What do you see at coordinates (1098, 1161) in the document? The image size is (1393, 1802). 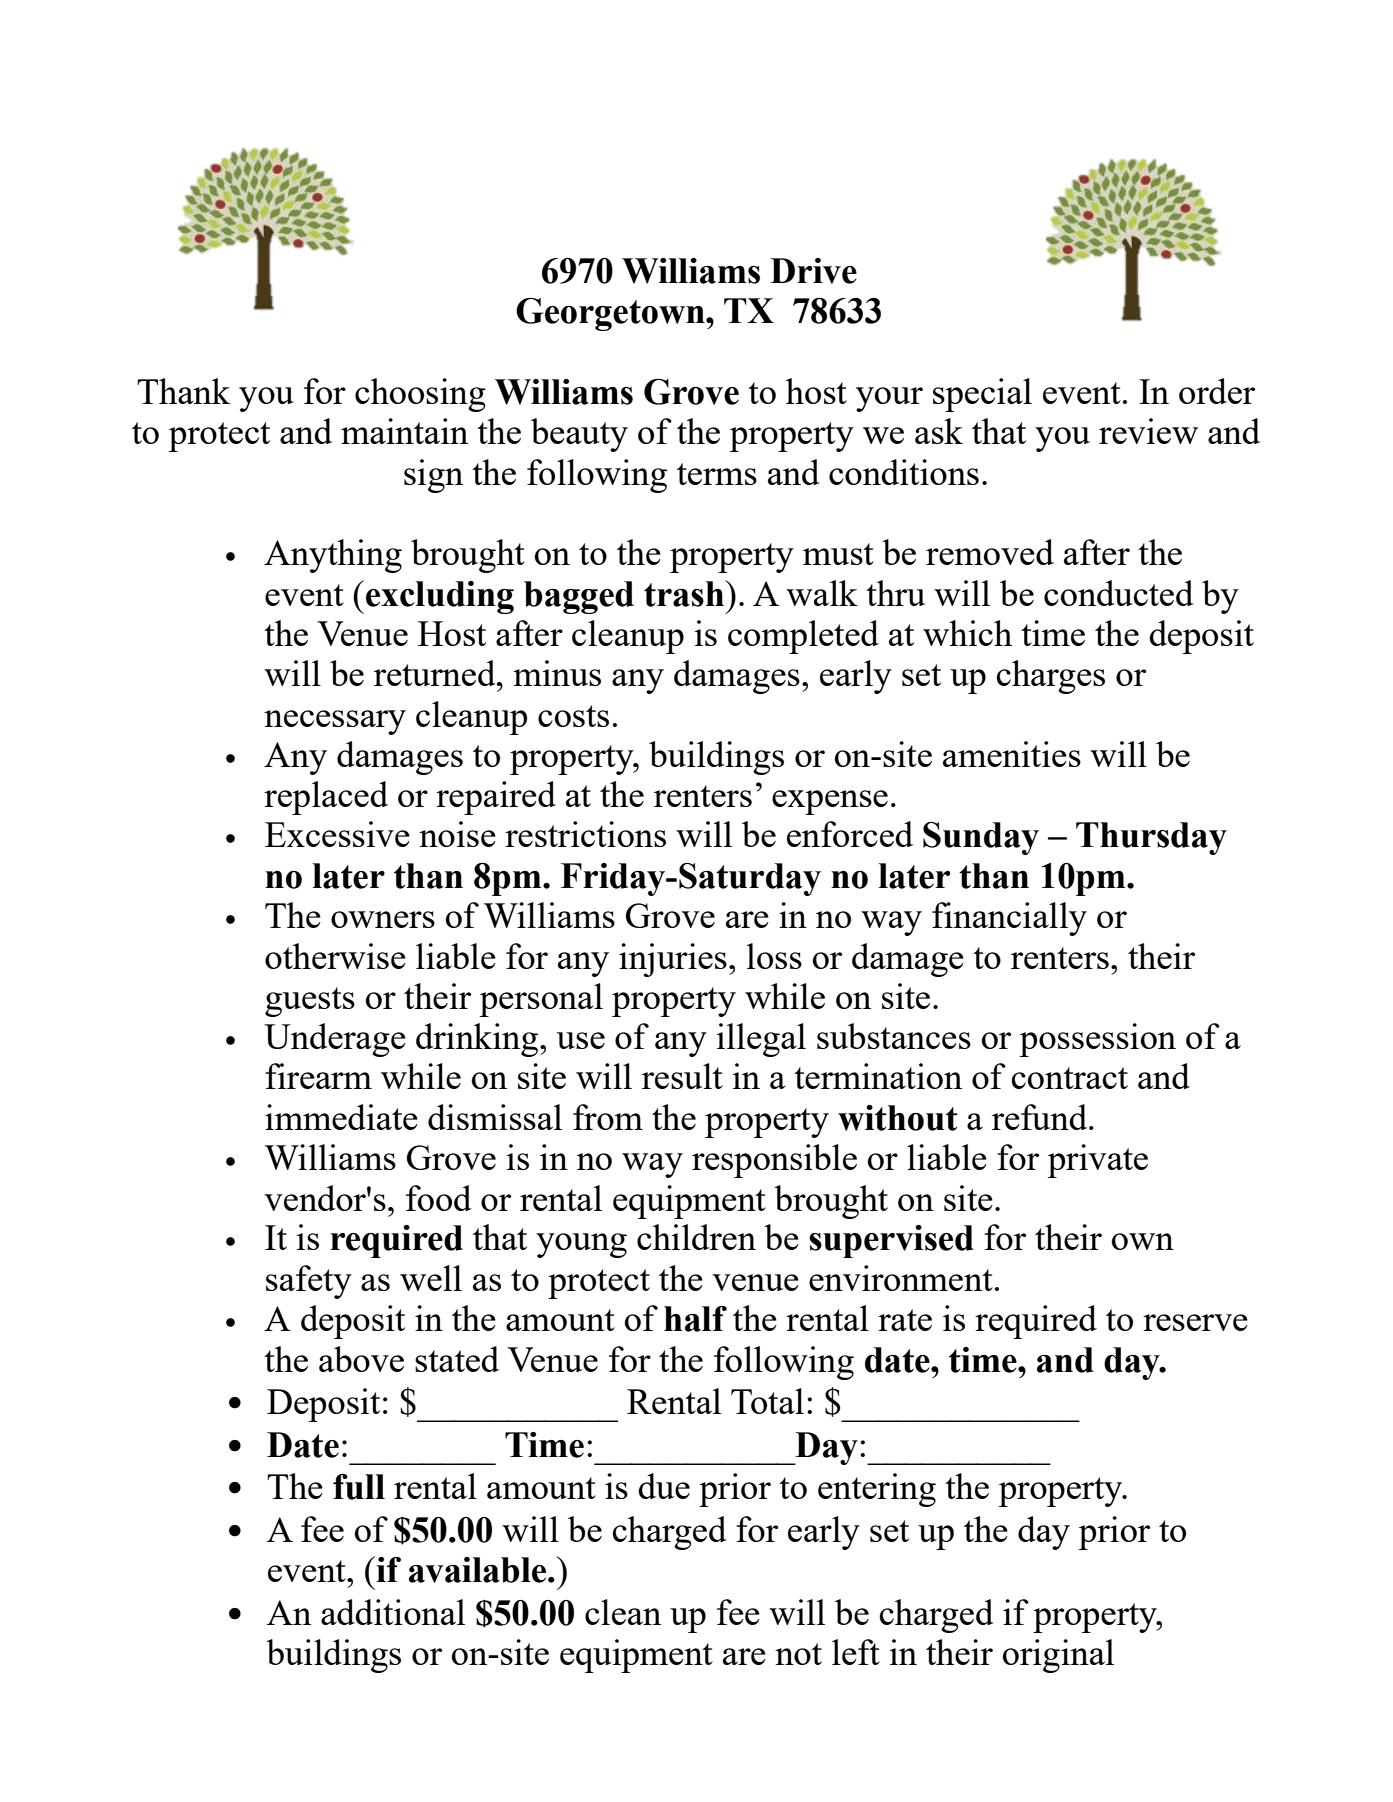 I see `private` at bounding box center [1098, 1161].
